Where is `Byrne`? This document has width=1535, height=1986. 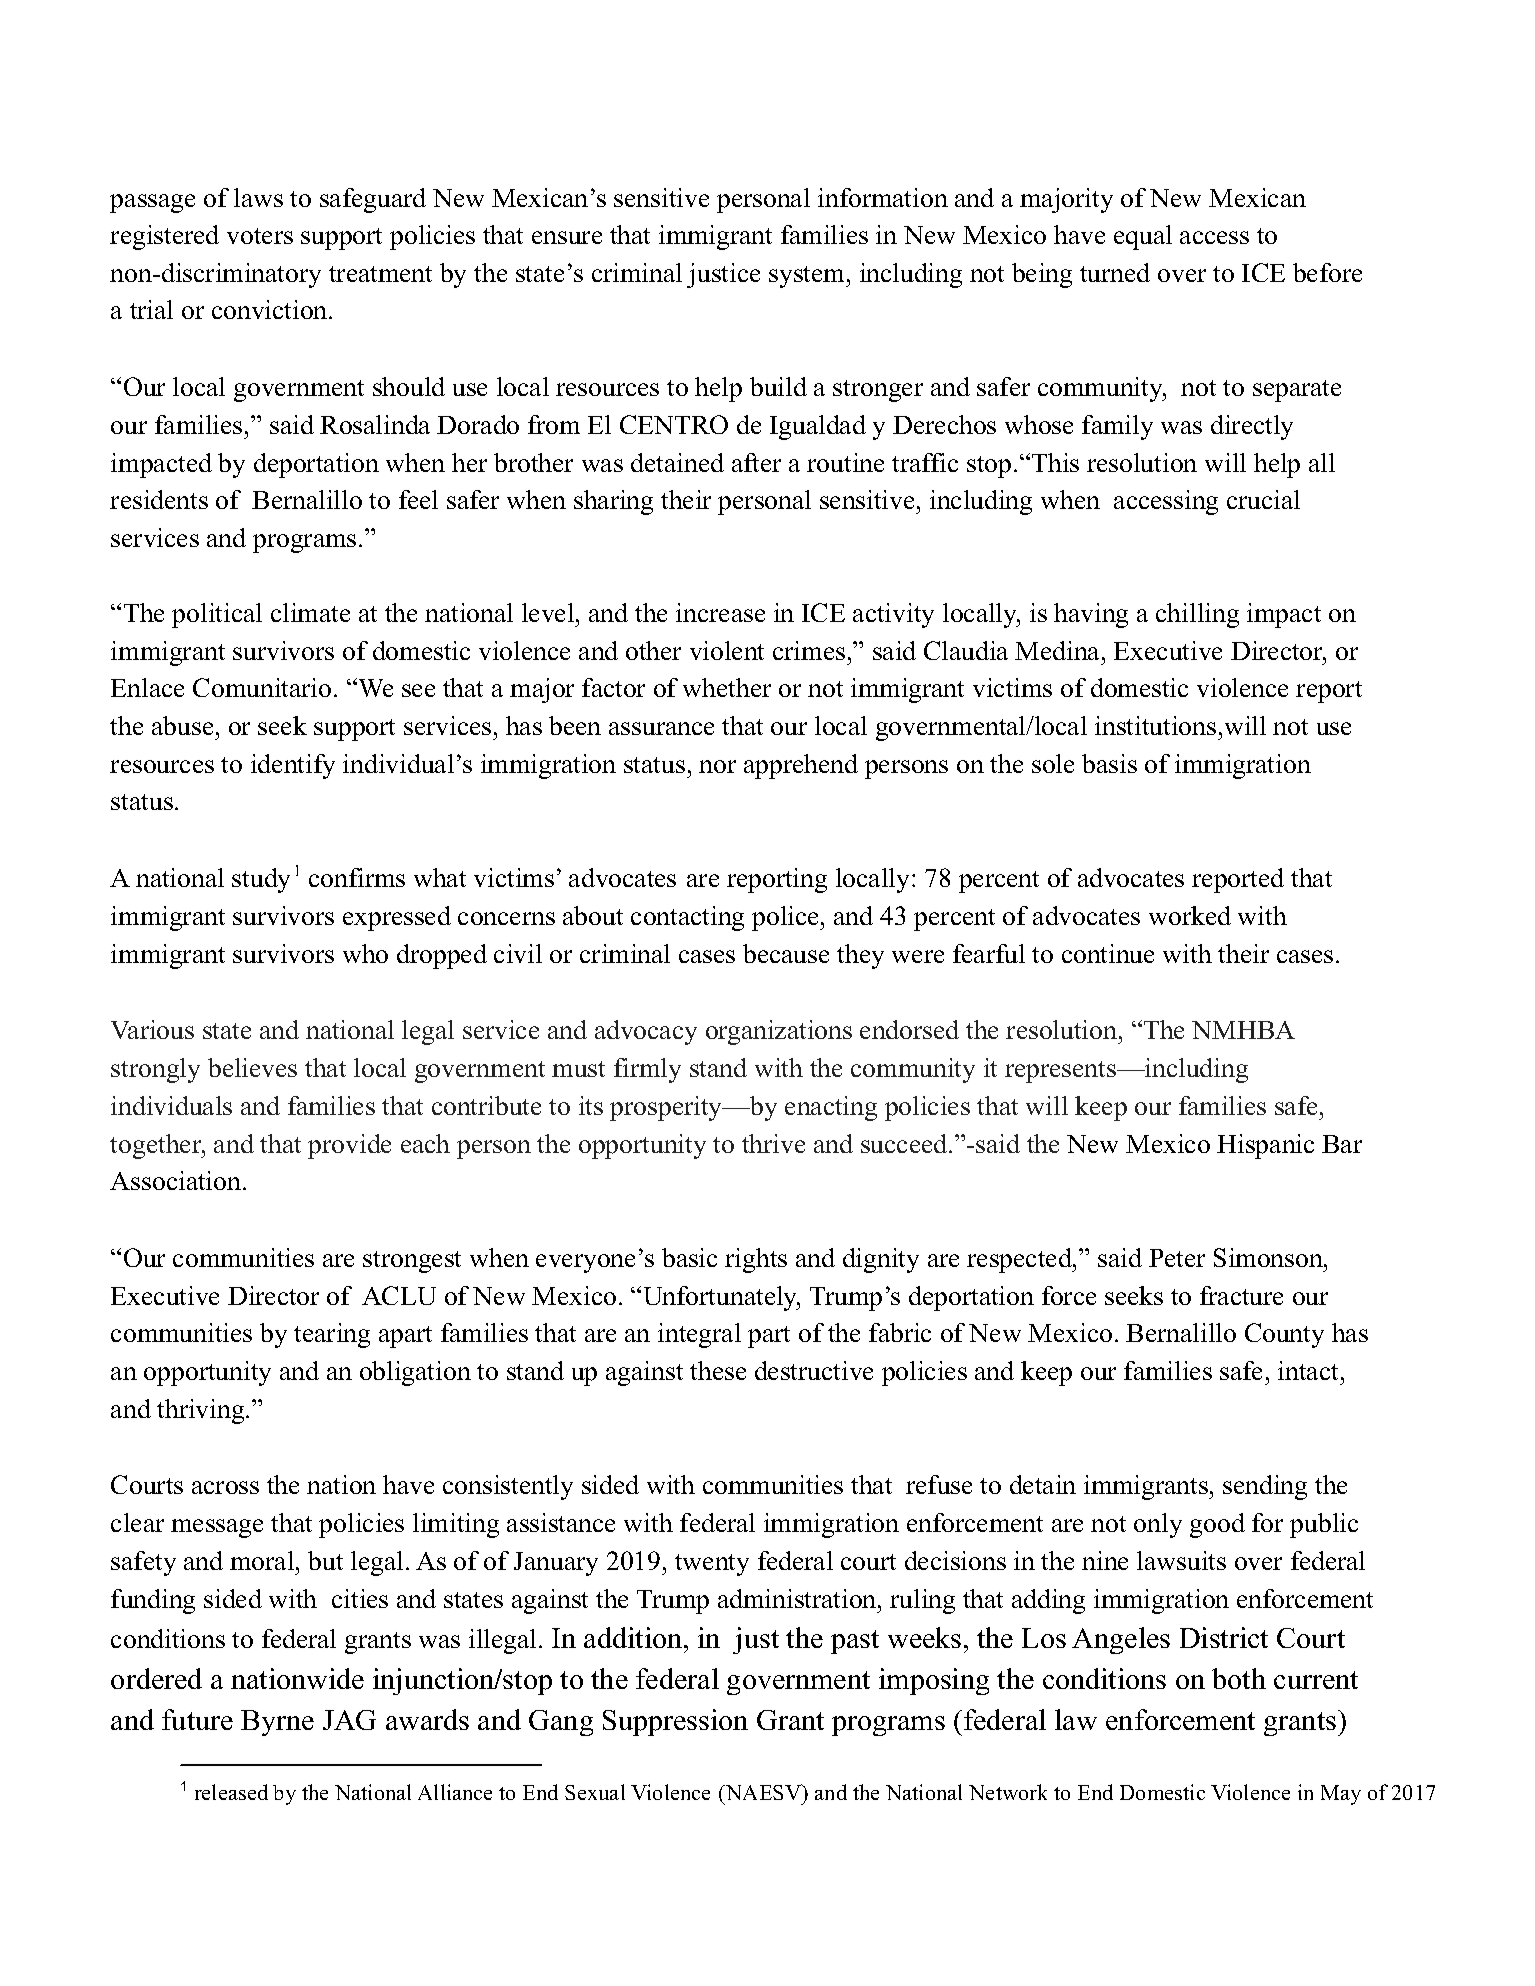 Byrne is located at coordinates (277, 1723).
